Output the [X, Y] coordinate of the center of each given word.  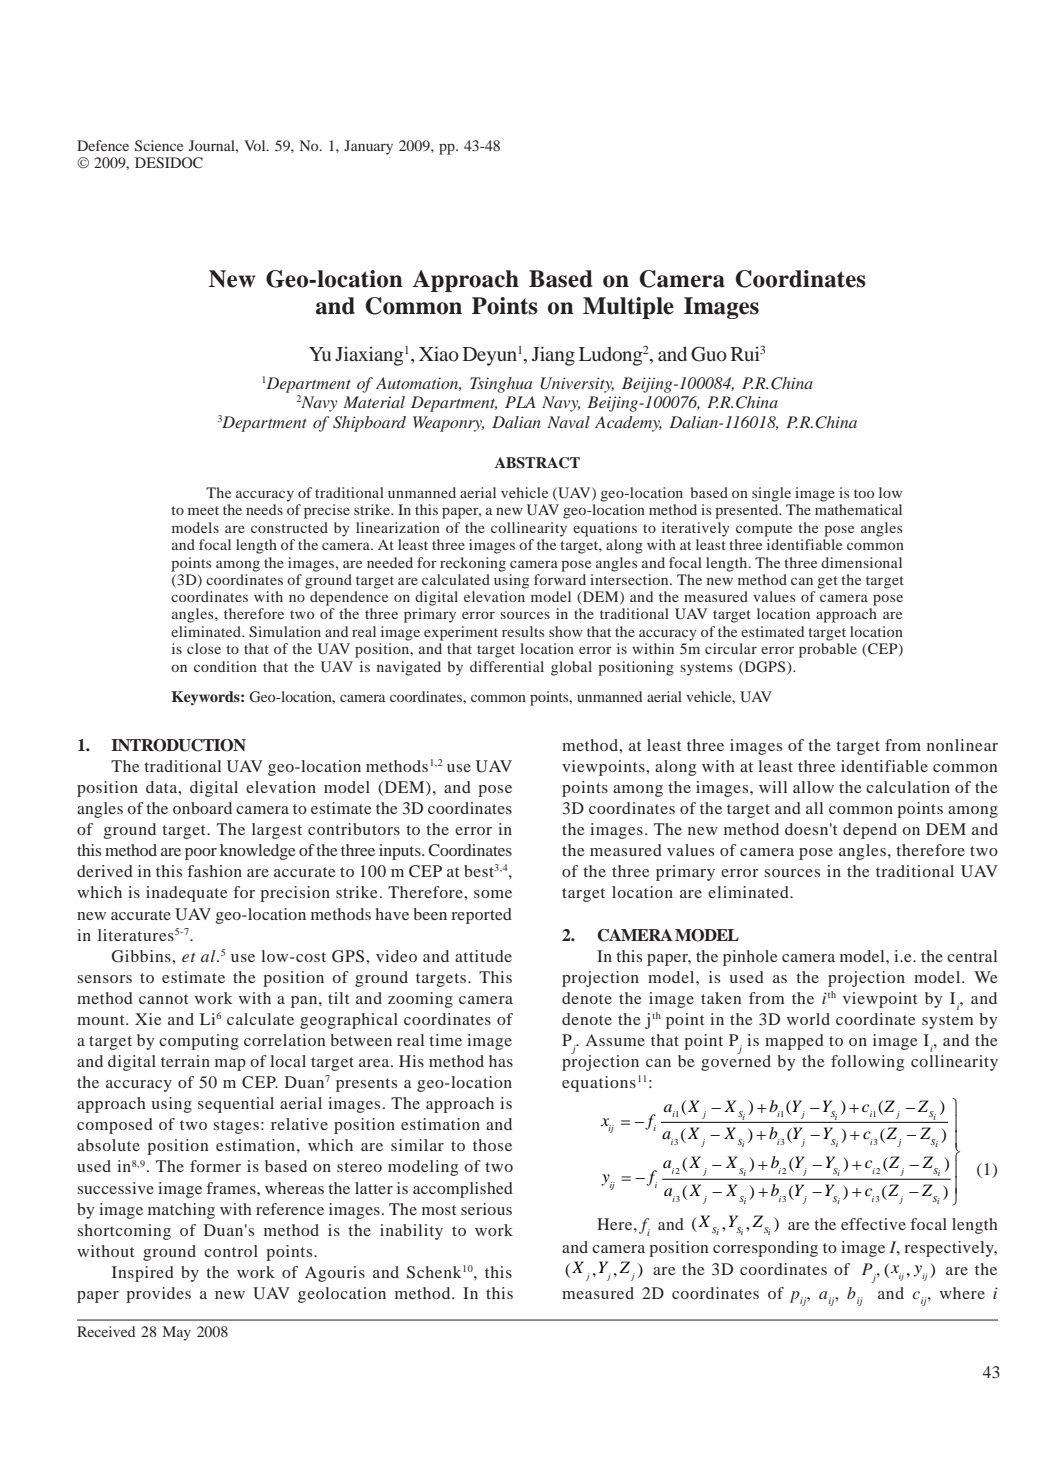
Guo [709, 354]
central [972, 956]
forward [560, 579]
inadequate [187, 894]
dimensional [861, 562]
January [368, 147]
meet [203, 510]
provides [158, 1295]
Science [159, 145]
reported [481, 916]
